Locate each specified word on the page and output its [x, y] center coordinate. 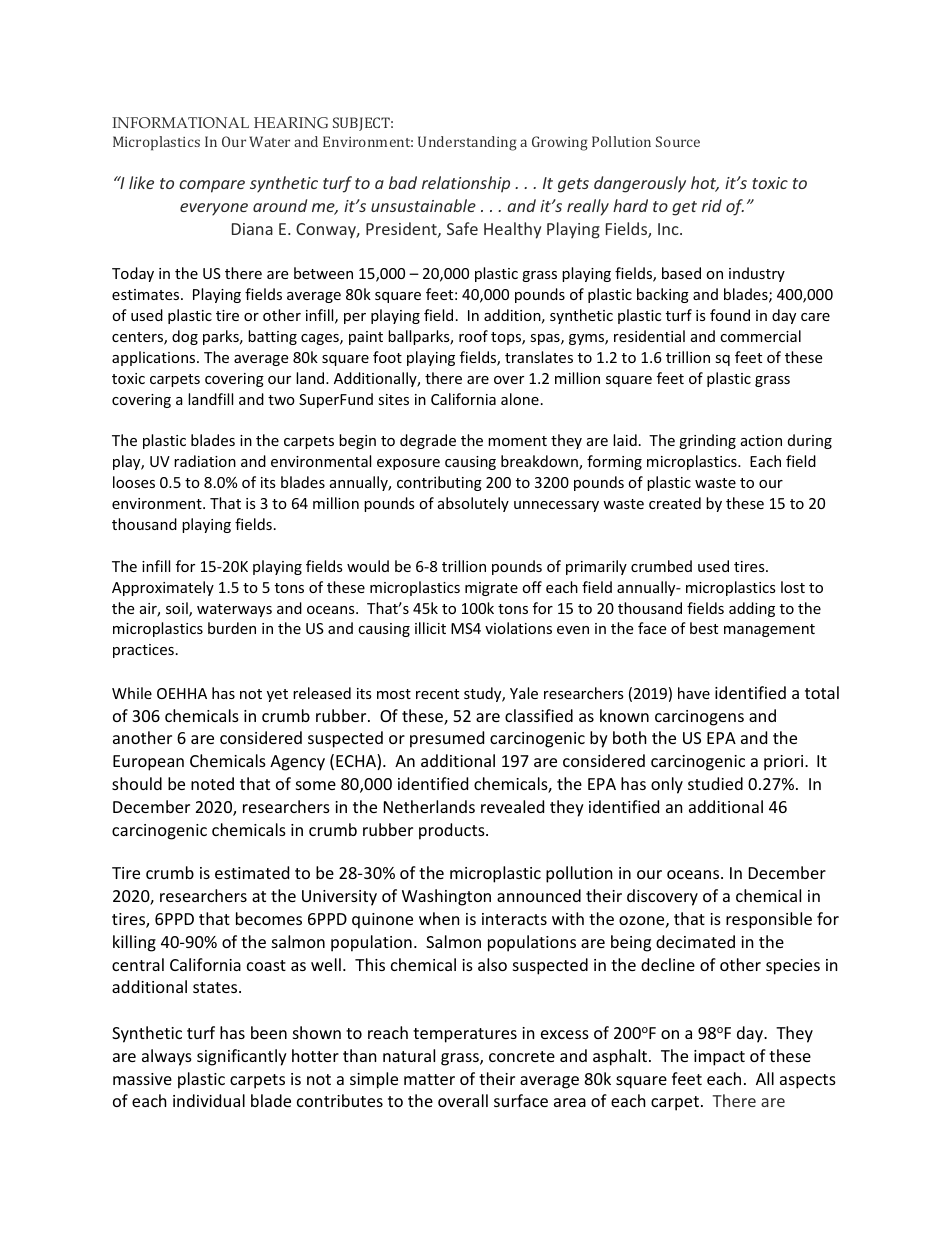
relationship [466, 184]
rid [712, 205]
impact [719, 1058]
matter [429, 1079]
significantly [242, 1057]
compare [212, 186]
